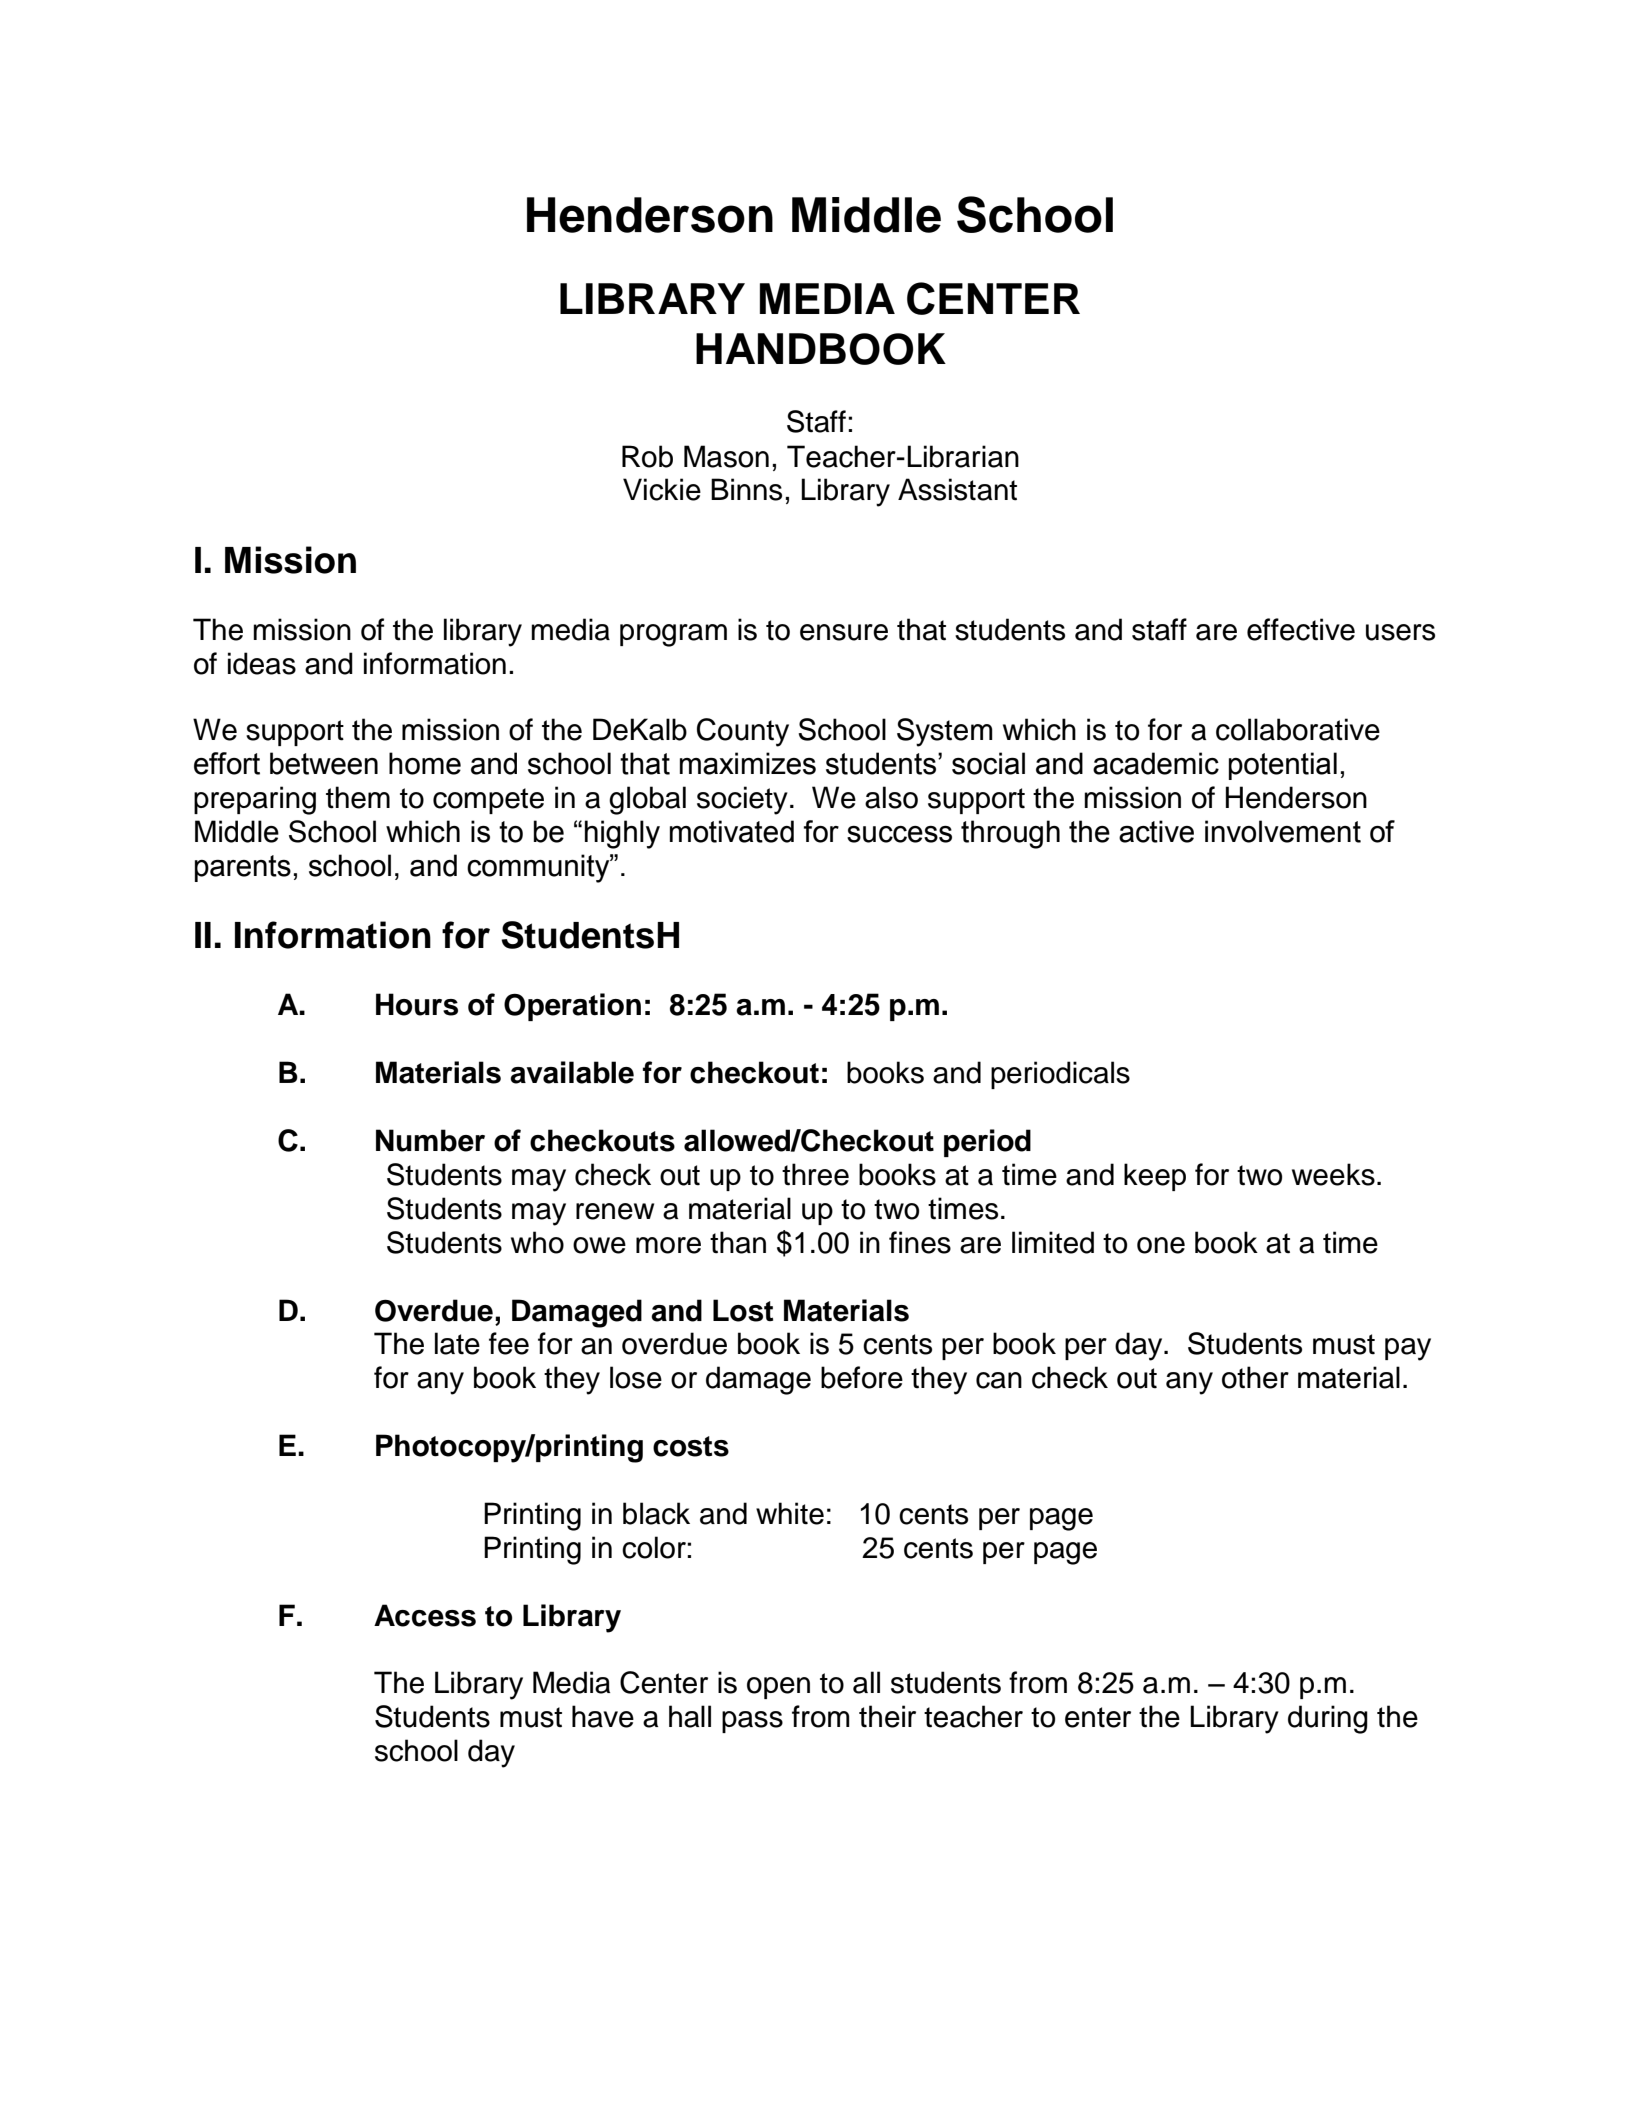 The width and height of the image is (1640, 2122). Describe the element at coordinates (430, 1140) in the image. I see `Number` at that location.
